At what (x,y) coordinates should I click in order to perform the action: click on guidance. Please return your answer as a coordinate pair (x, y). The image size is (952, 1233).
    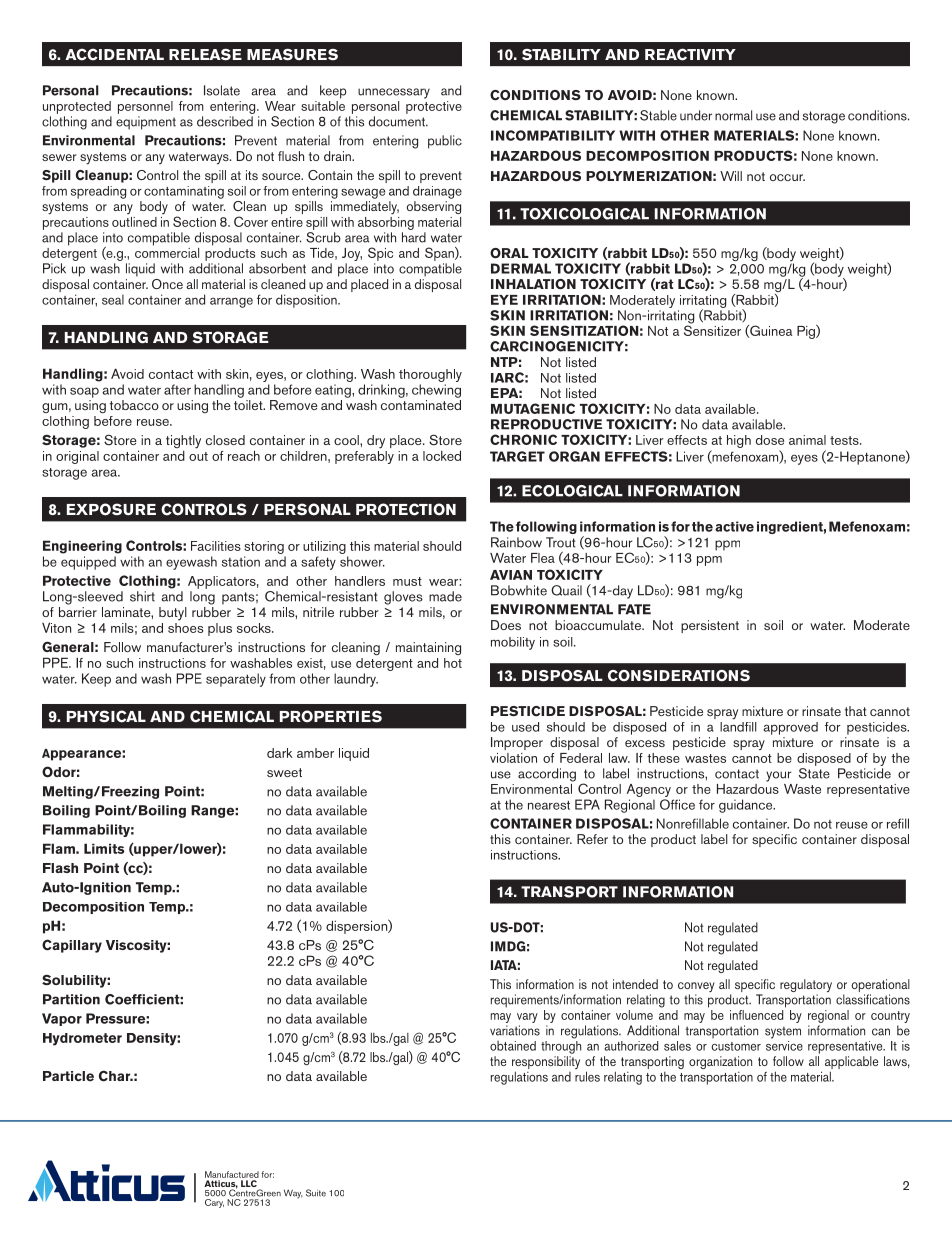
    Looking at the image, I should click on (747, 806).
